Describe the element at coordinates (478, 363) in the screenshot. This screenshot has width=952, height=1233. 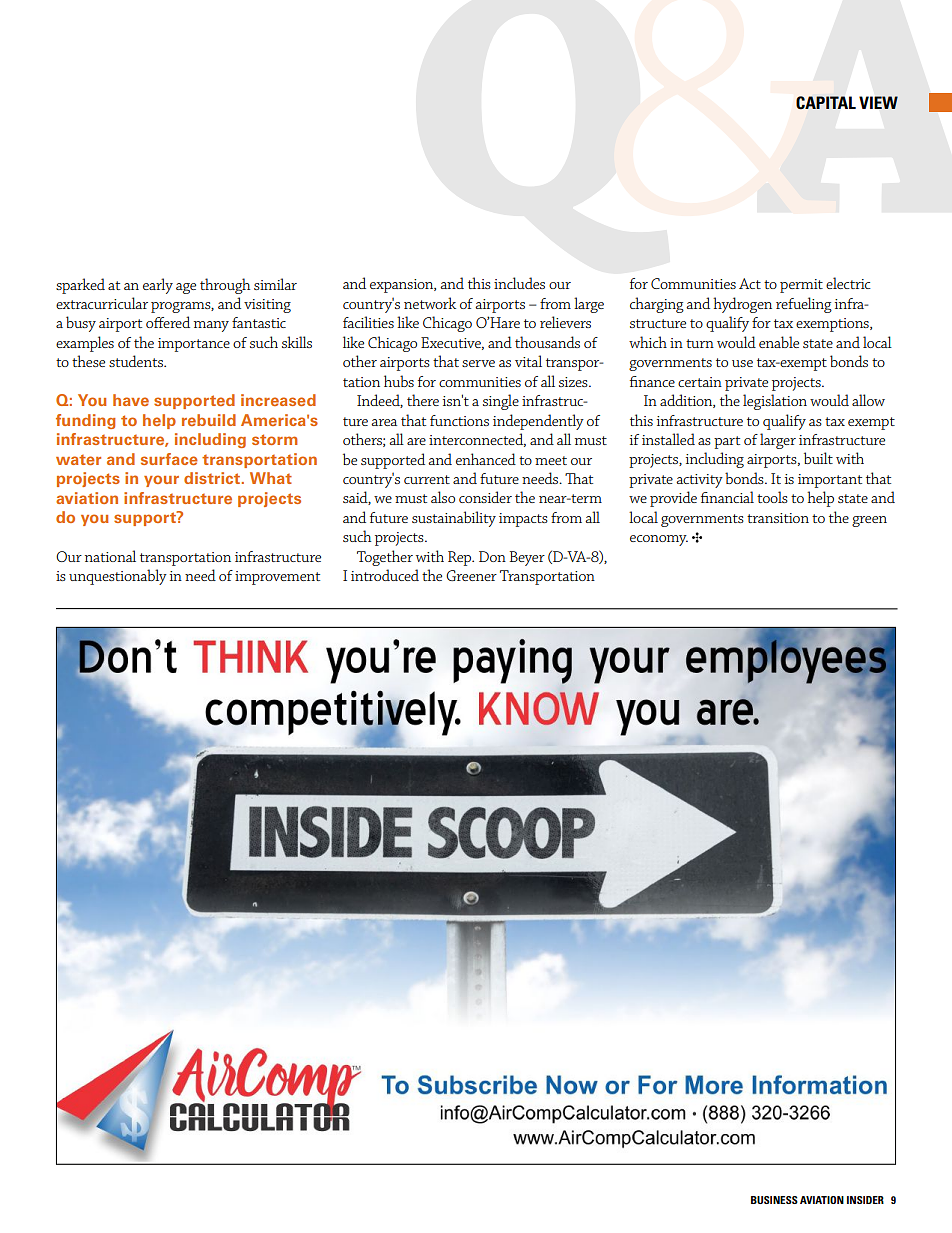
I see `serve` at that location.
